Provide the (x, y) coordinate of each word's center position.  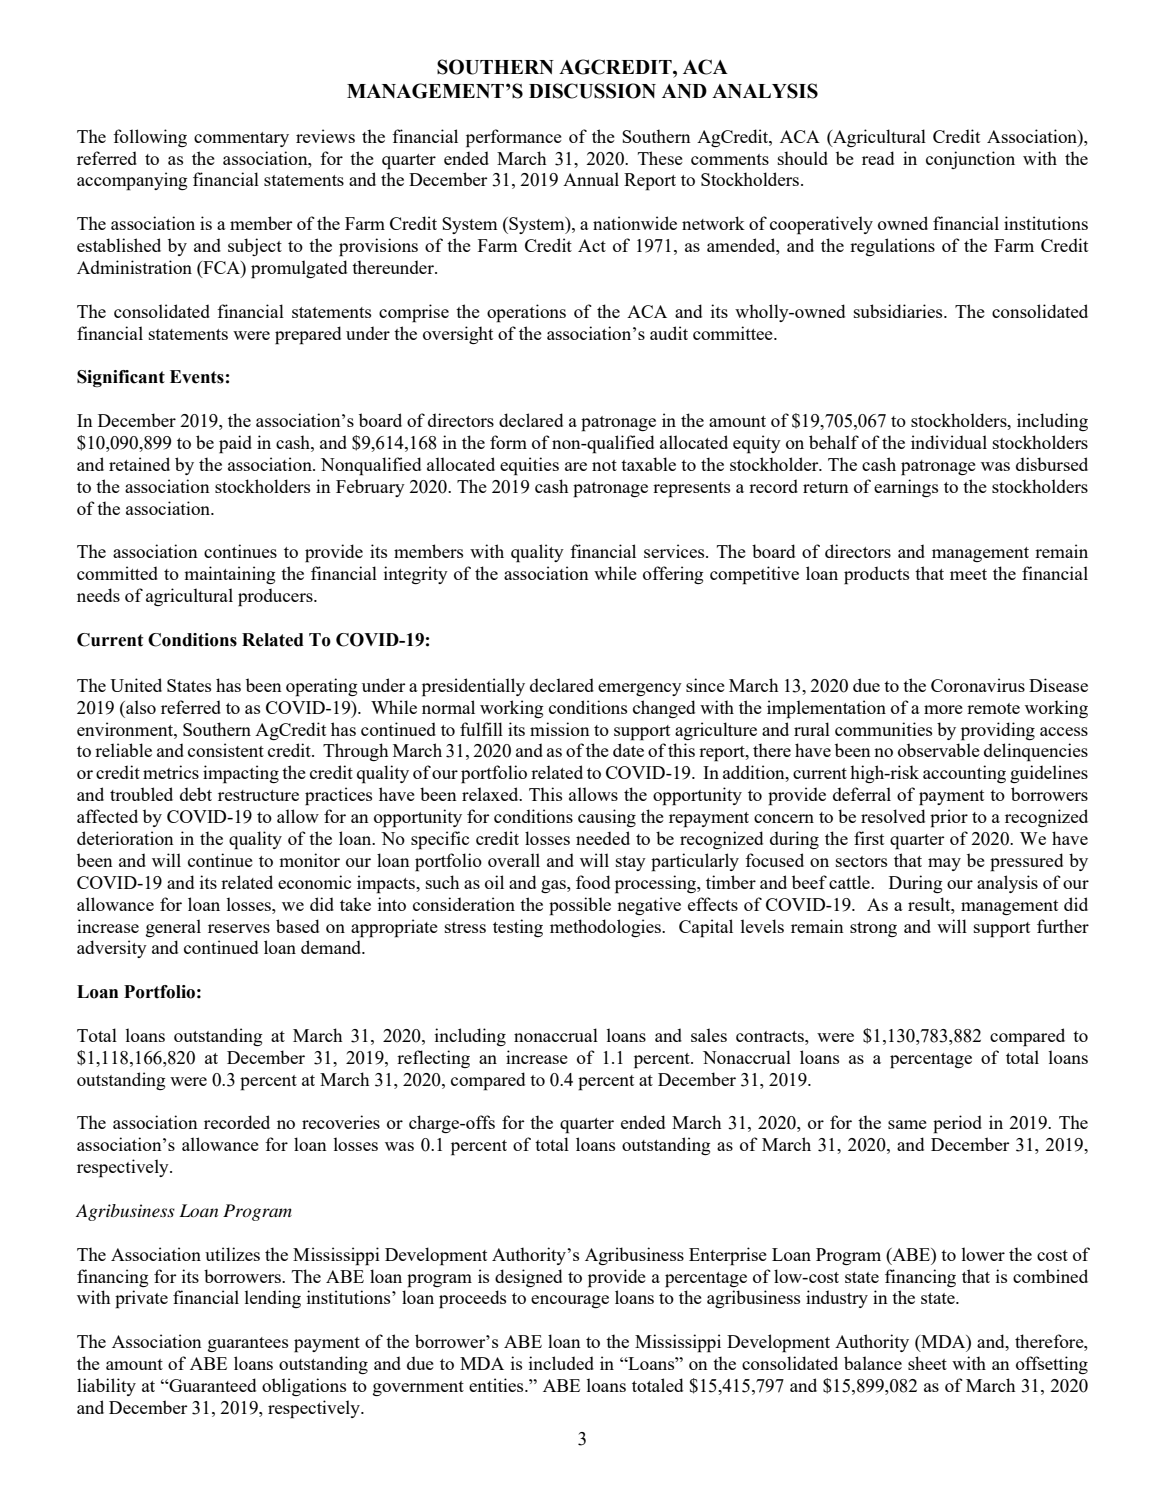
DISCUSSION (592, 91)
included (561, 1363)
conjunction (970, 160)
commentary (241, 139)
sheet (927, 1363)
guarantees (248, 1344)
